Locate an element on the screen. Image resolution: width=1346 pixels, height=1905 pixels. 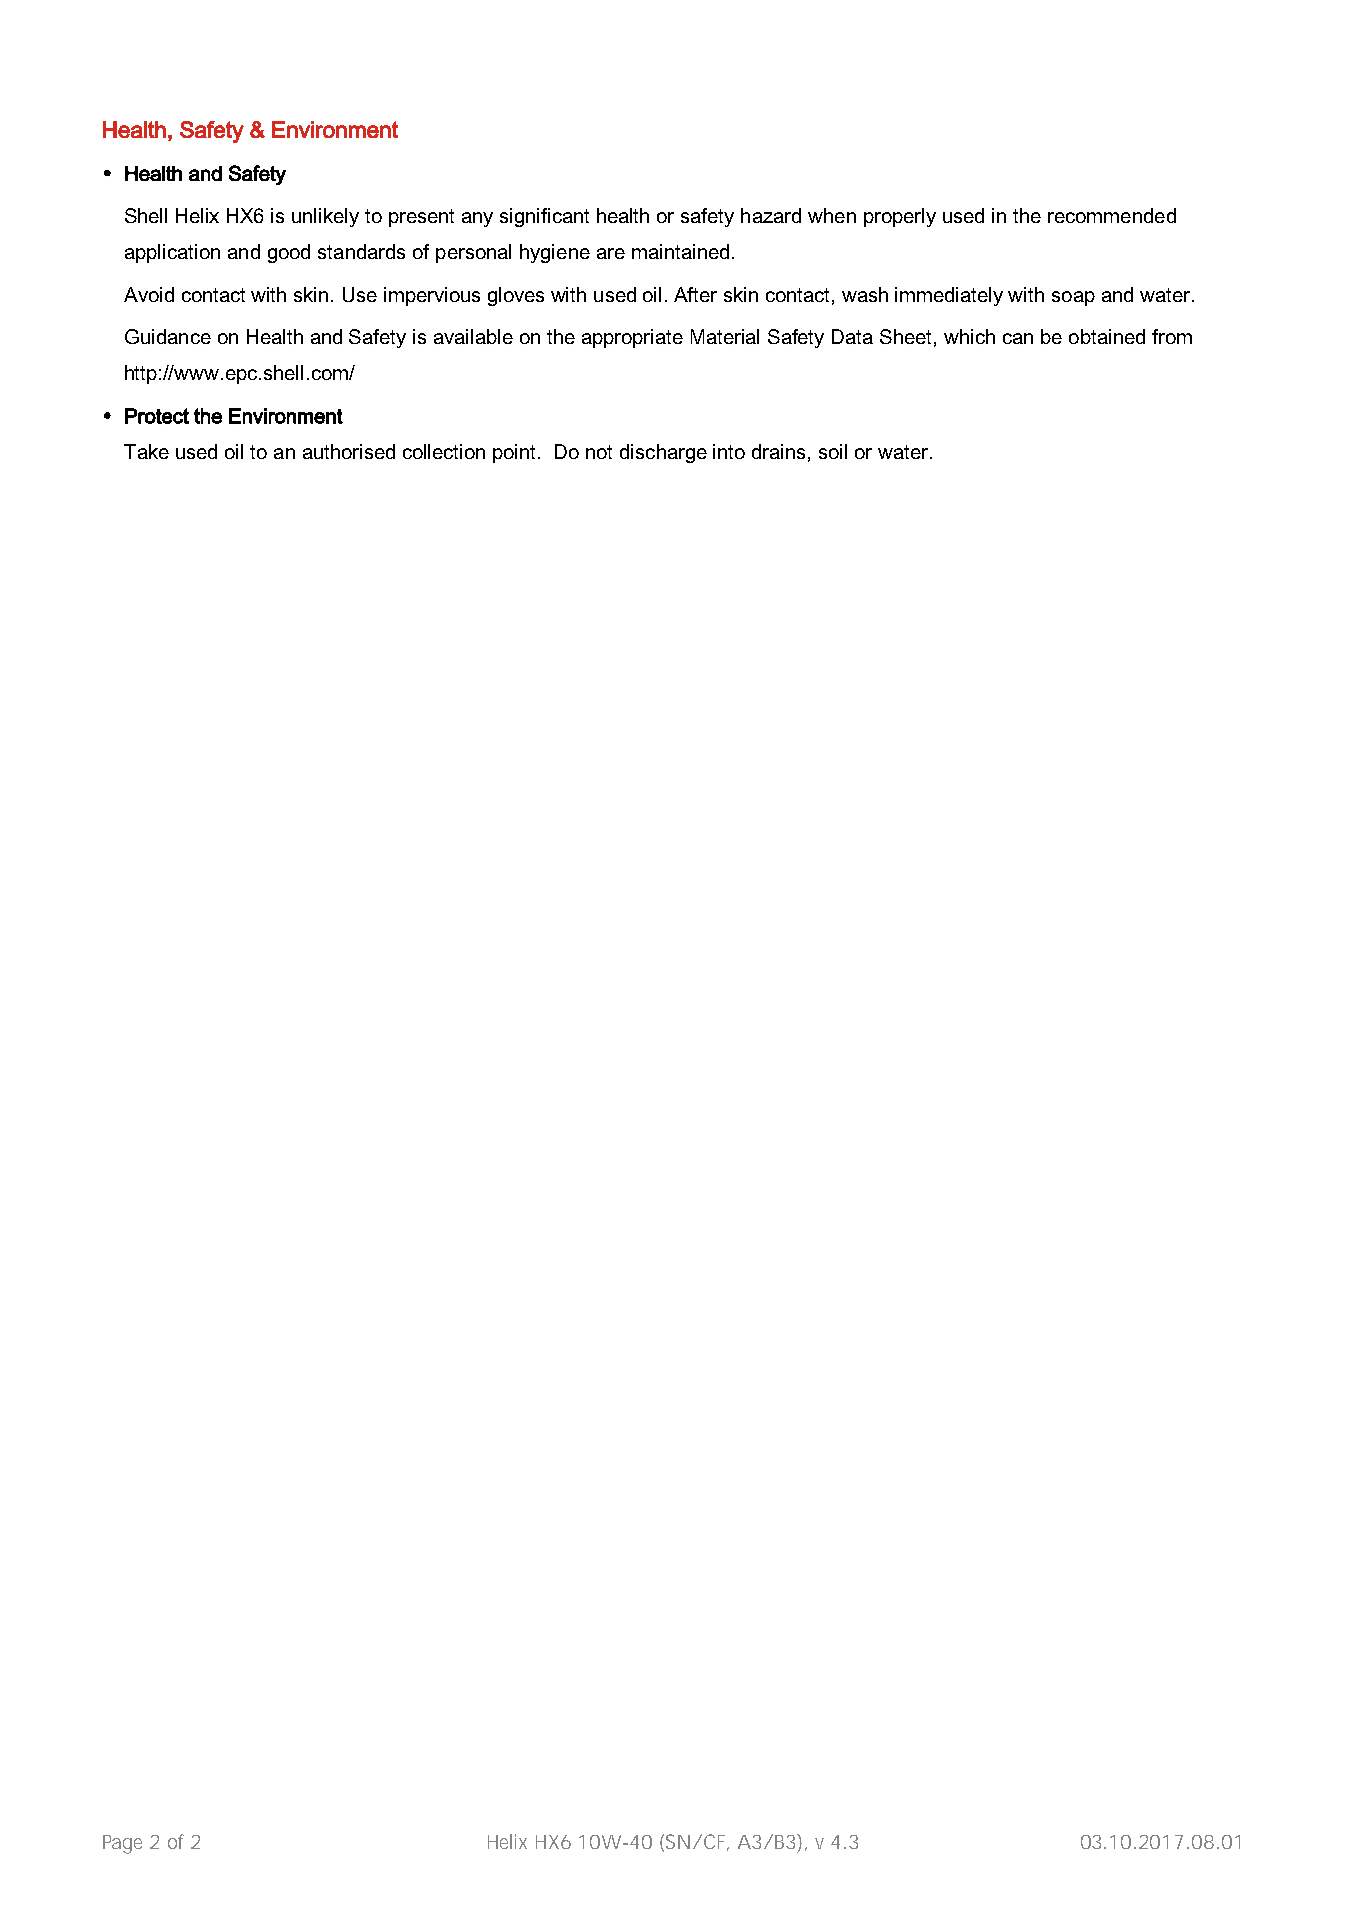
discharge is located at coordinates (663, 453).
